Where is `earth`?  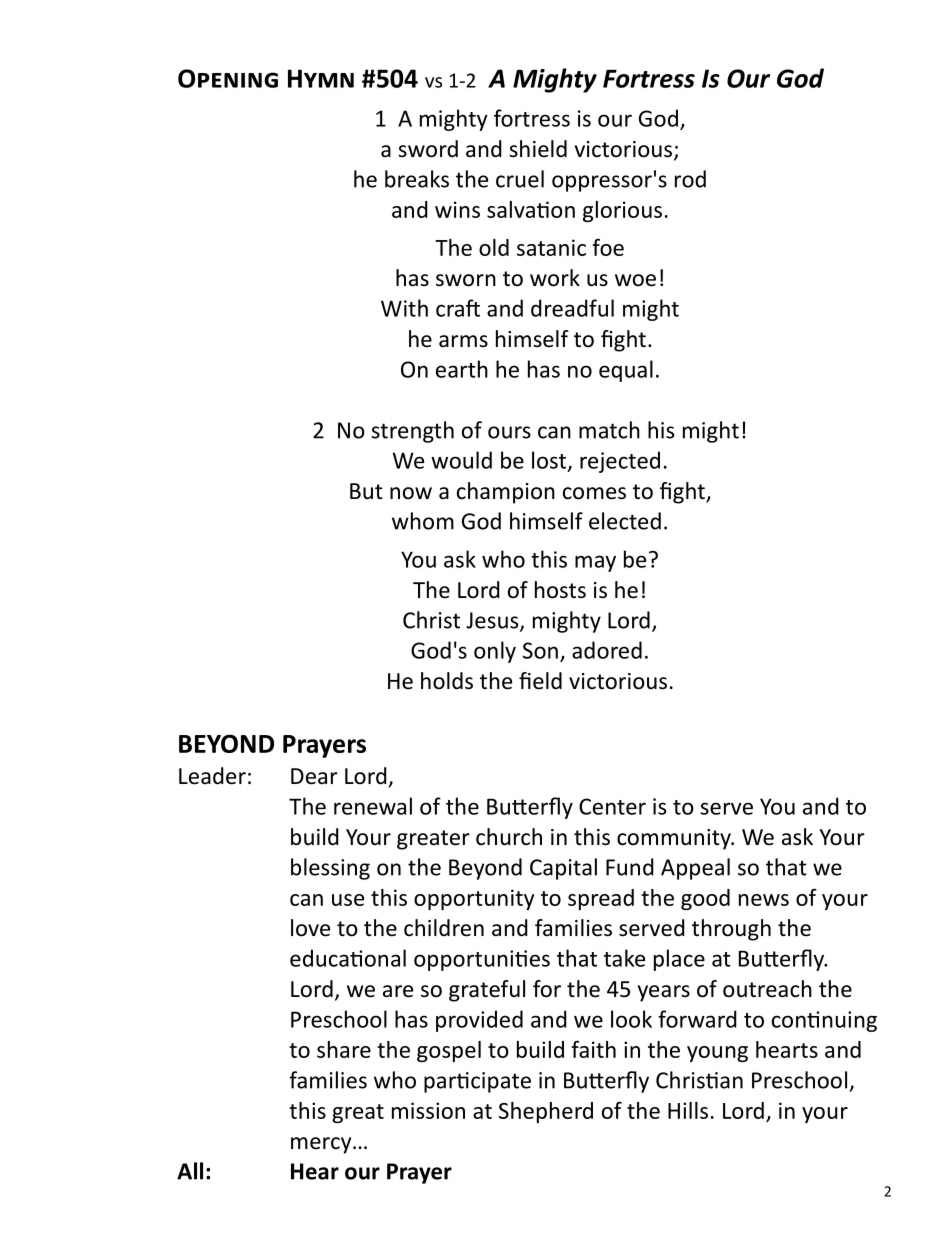 earth is located at coordinates (462, 369).
